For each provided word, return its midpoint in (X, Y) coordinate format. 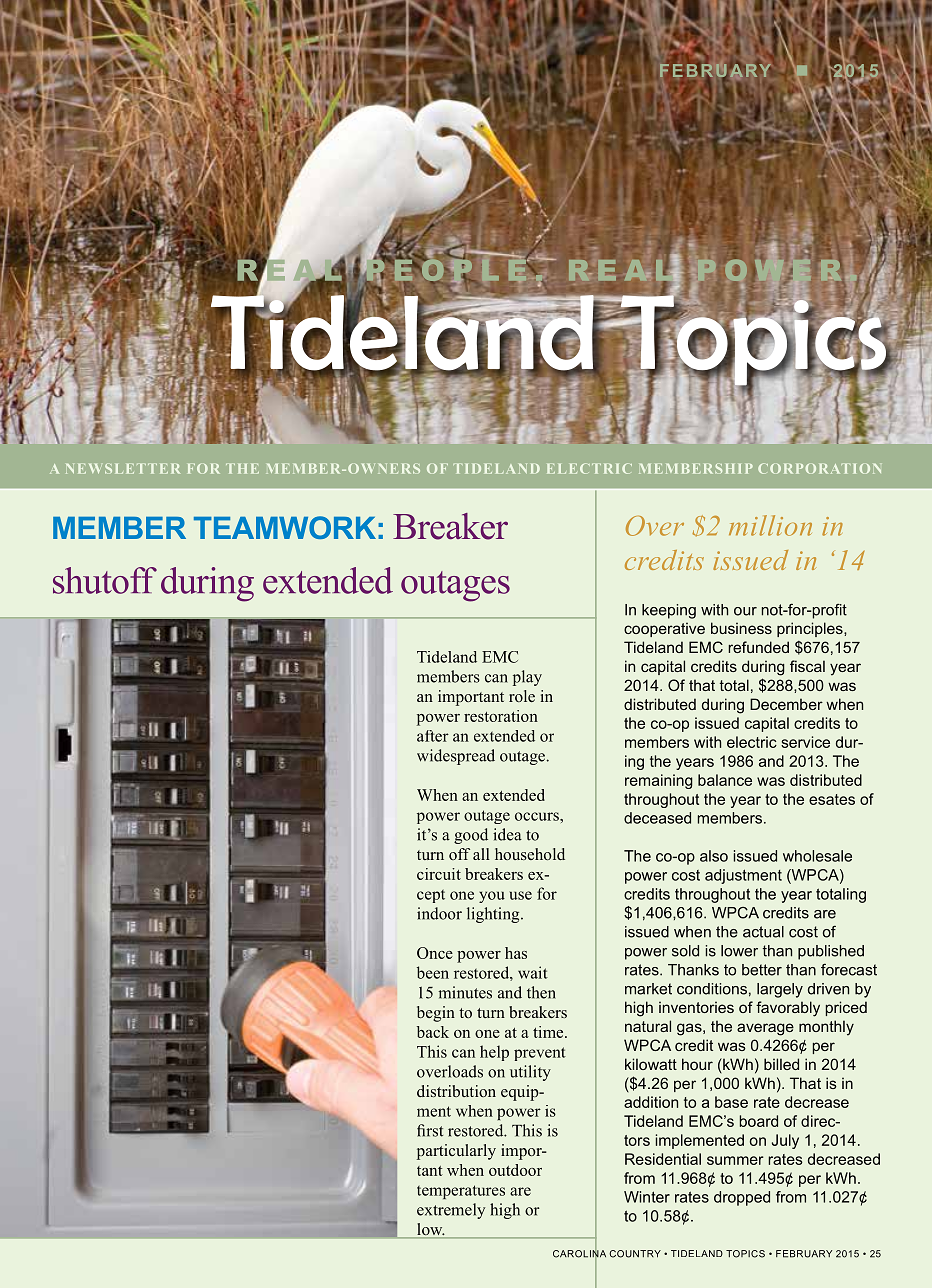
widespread (456, 757)
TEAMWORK (285, 527)
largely (780, 990)
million (770, 525)
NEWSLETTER (123, 469)
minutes (465, 992)
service (805, 742)
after (433, 736)
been (433, 972)
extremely (451, 1211)
